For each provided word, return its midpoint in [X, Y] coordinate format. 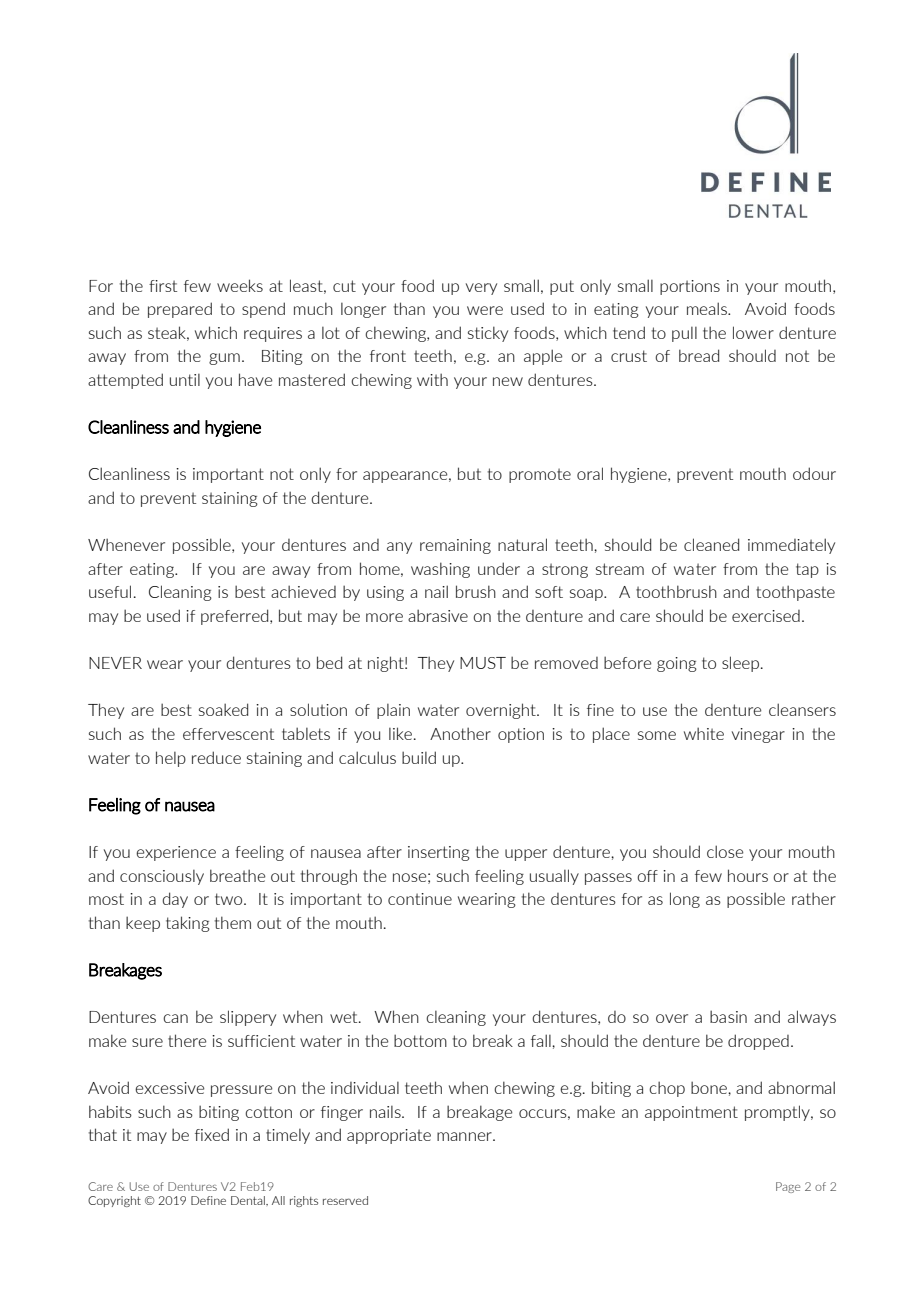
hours [748, 875]
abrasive [438, 615]
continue [420, 899]
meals [708, 308]
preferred [236, 617]
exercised [766, 616]
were [485, 310]
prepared [180, 310]
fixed [212, 1134]
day [175, 900]
